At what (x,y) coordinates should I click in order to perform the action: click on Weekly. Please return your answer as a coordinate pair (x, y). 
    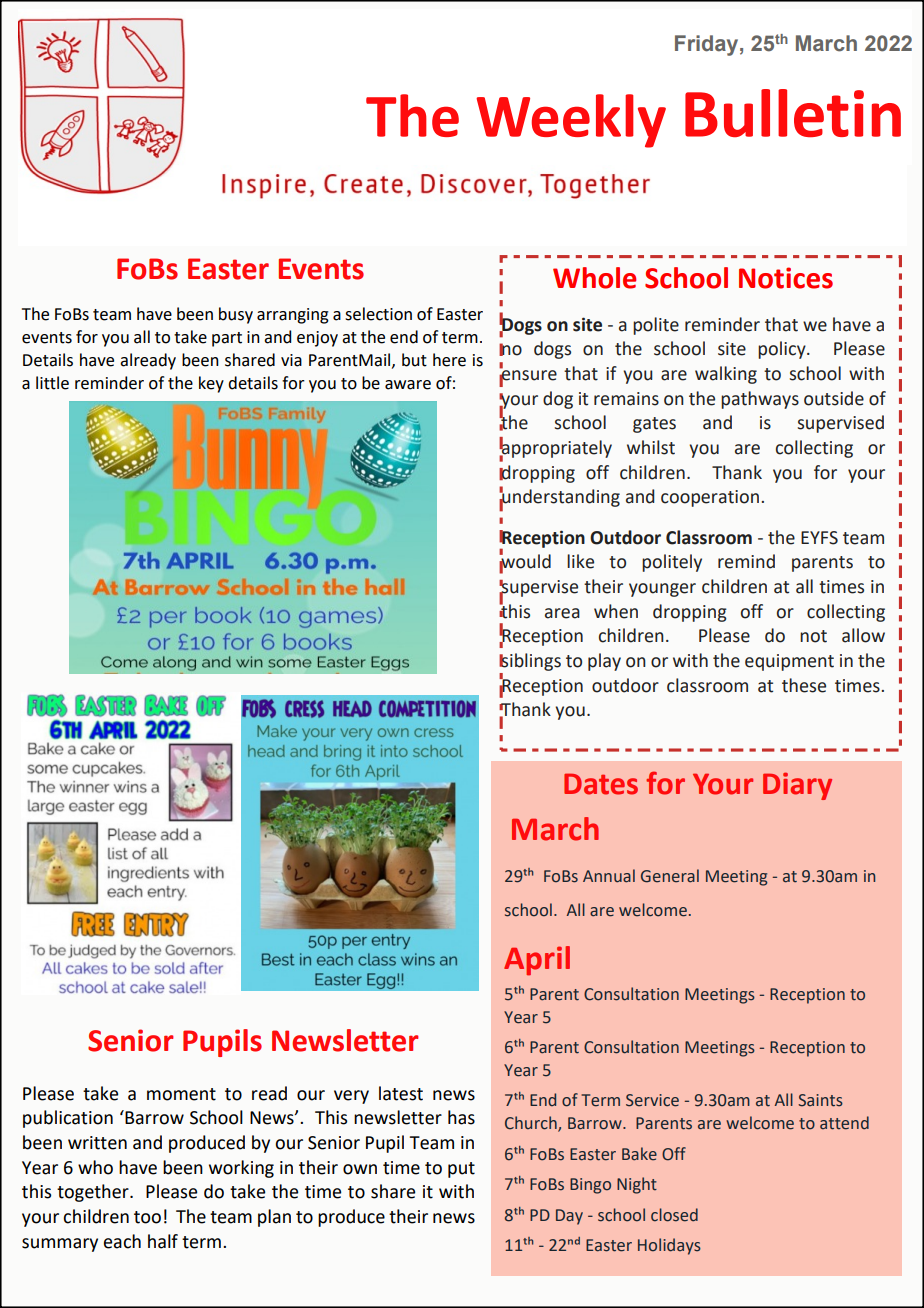
    Looking at the image, I should click on (571, 121).
